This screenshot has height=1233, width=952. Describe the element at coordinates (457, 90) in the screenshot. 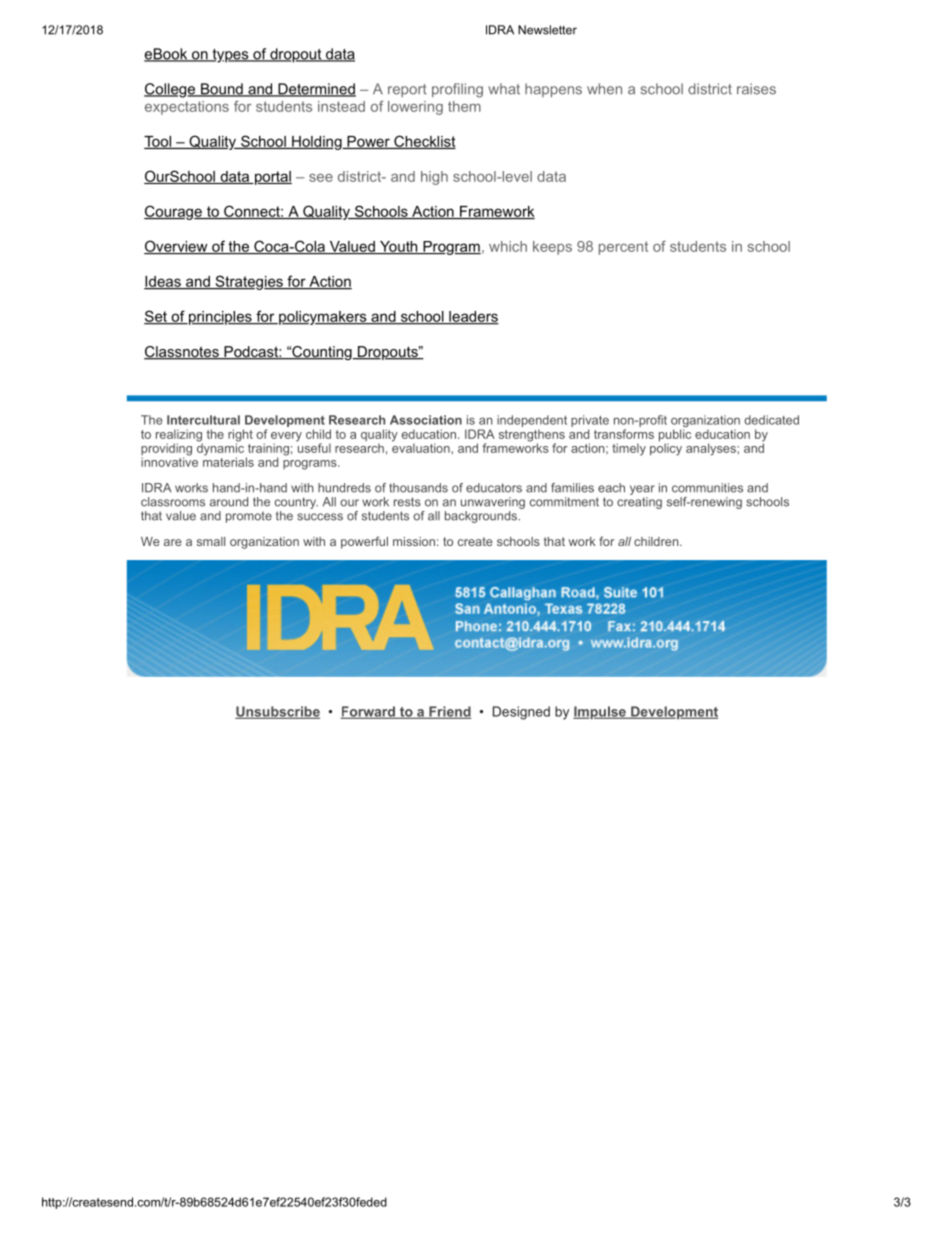

I see `profiling` at that location.
